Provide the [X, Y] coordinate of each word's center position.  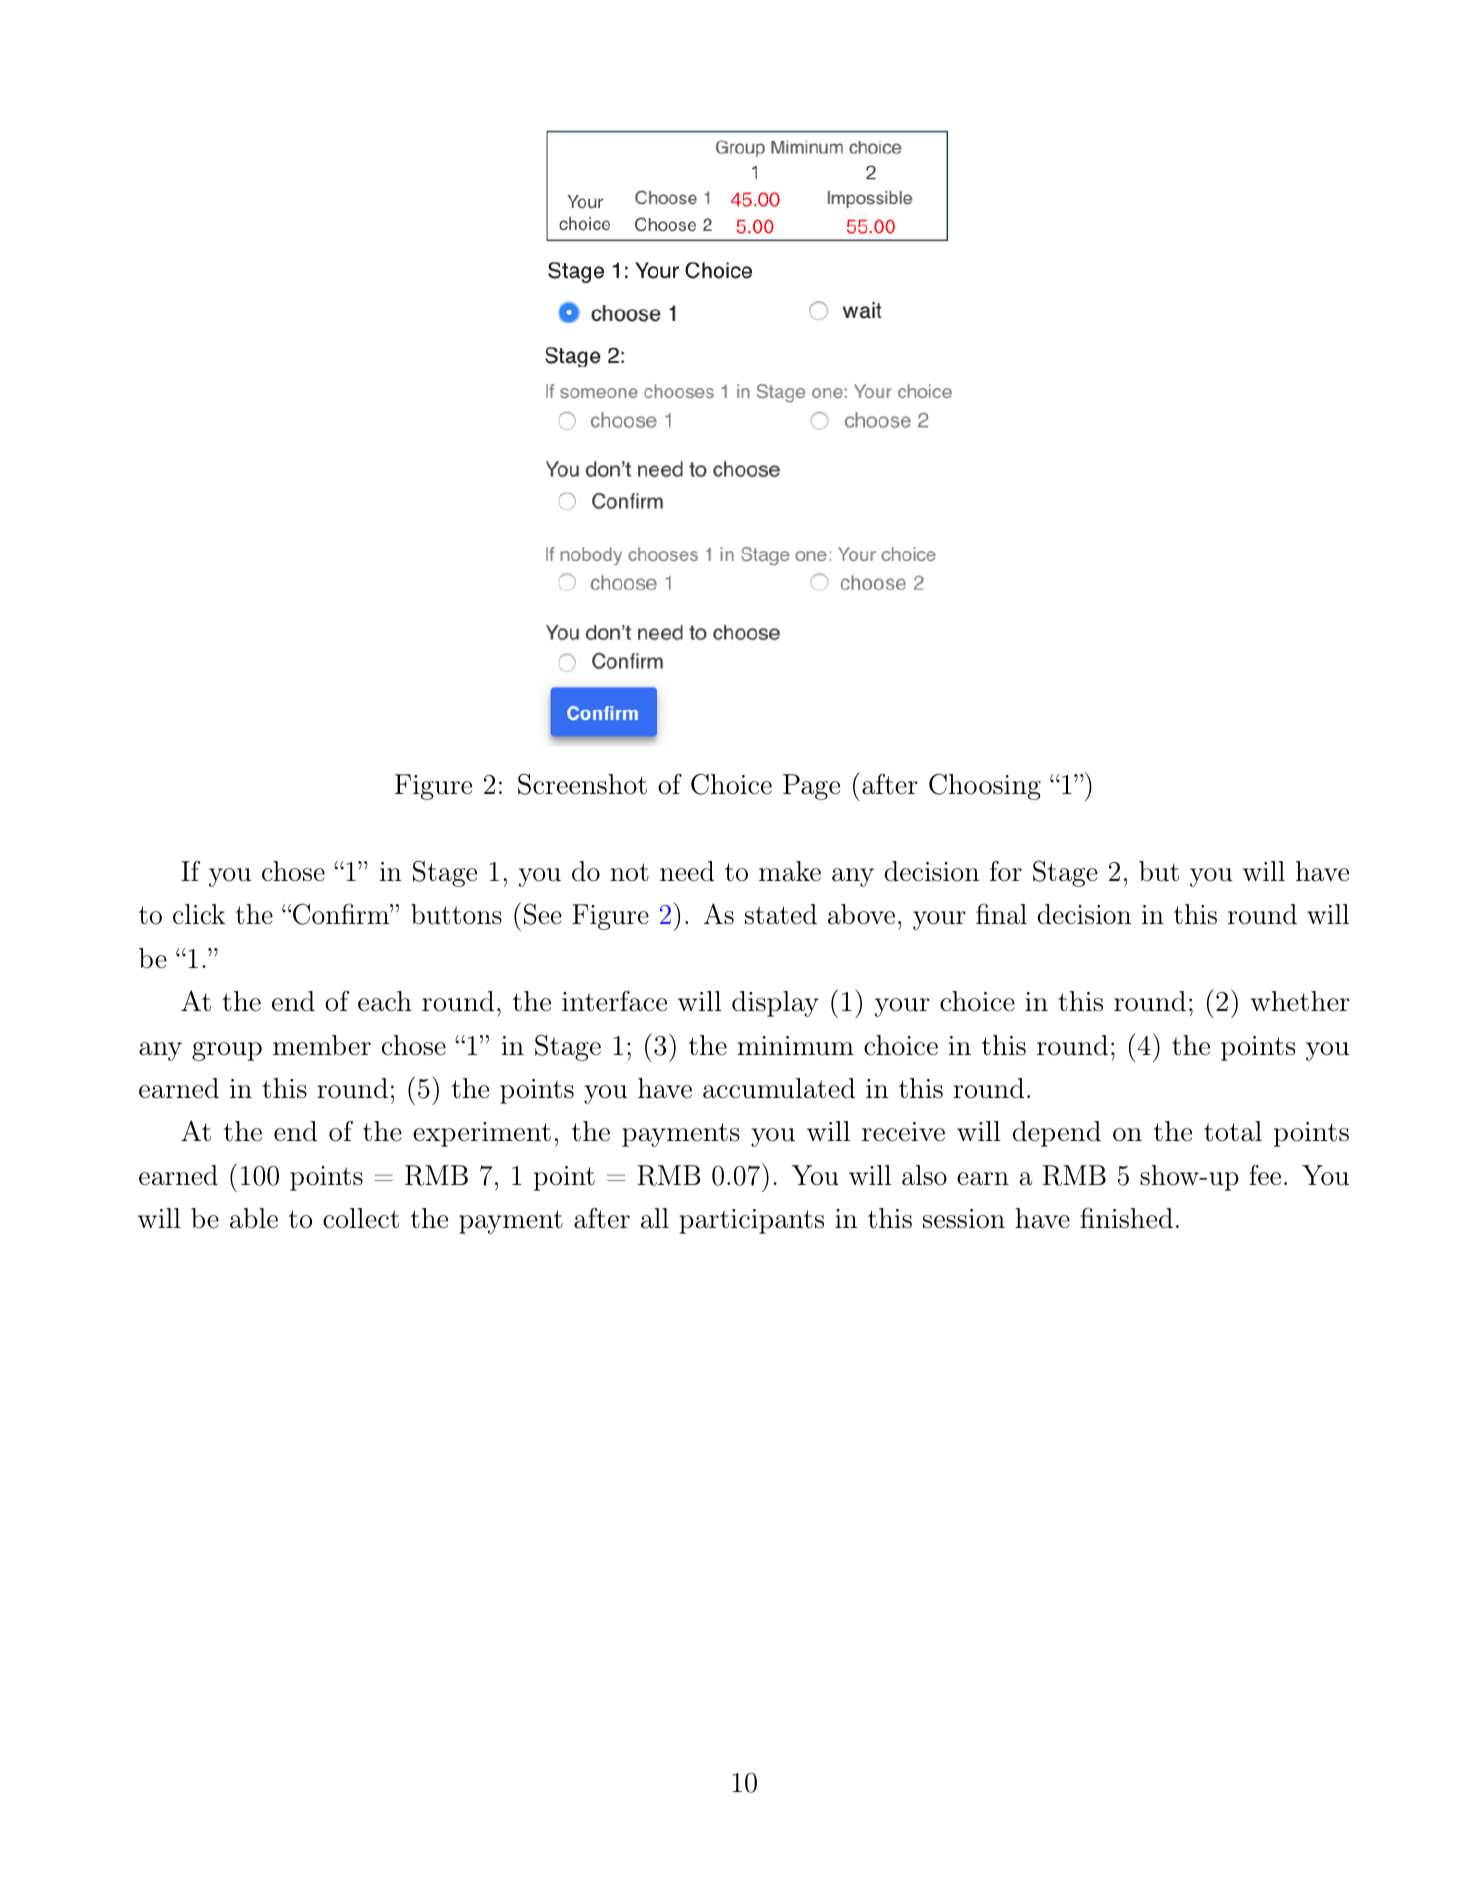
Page [811, 787]
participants [751, 1221]
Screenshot [582, 784]
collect [361, 1218]
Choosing [985, 786]
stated [781, 914]
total [1233, 1131]
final [1001, 914]
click [199, 914]
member [322, 1045]
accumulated [779, 1088]
